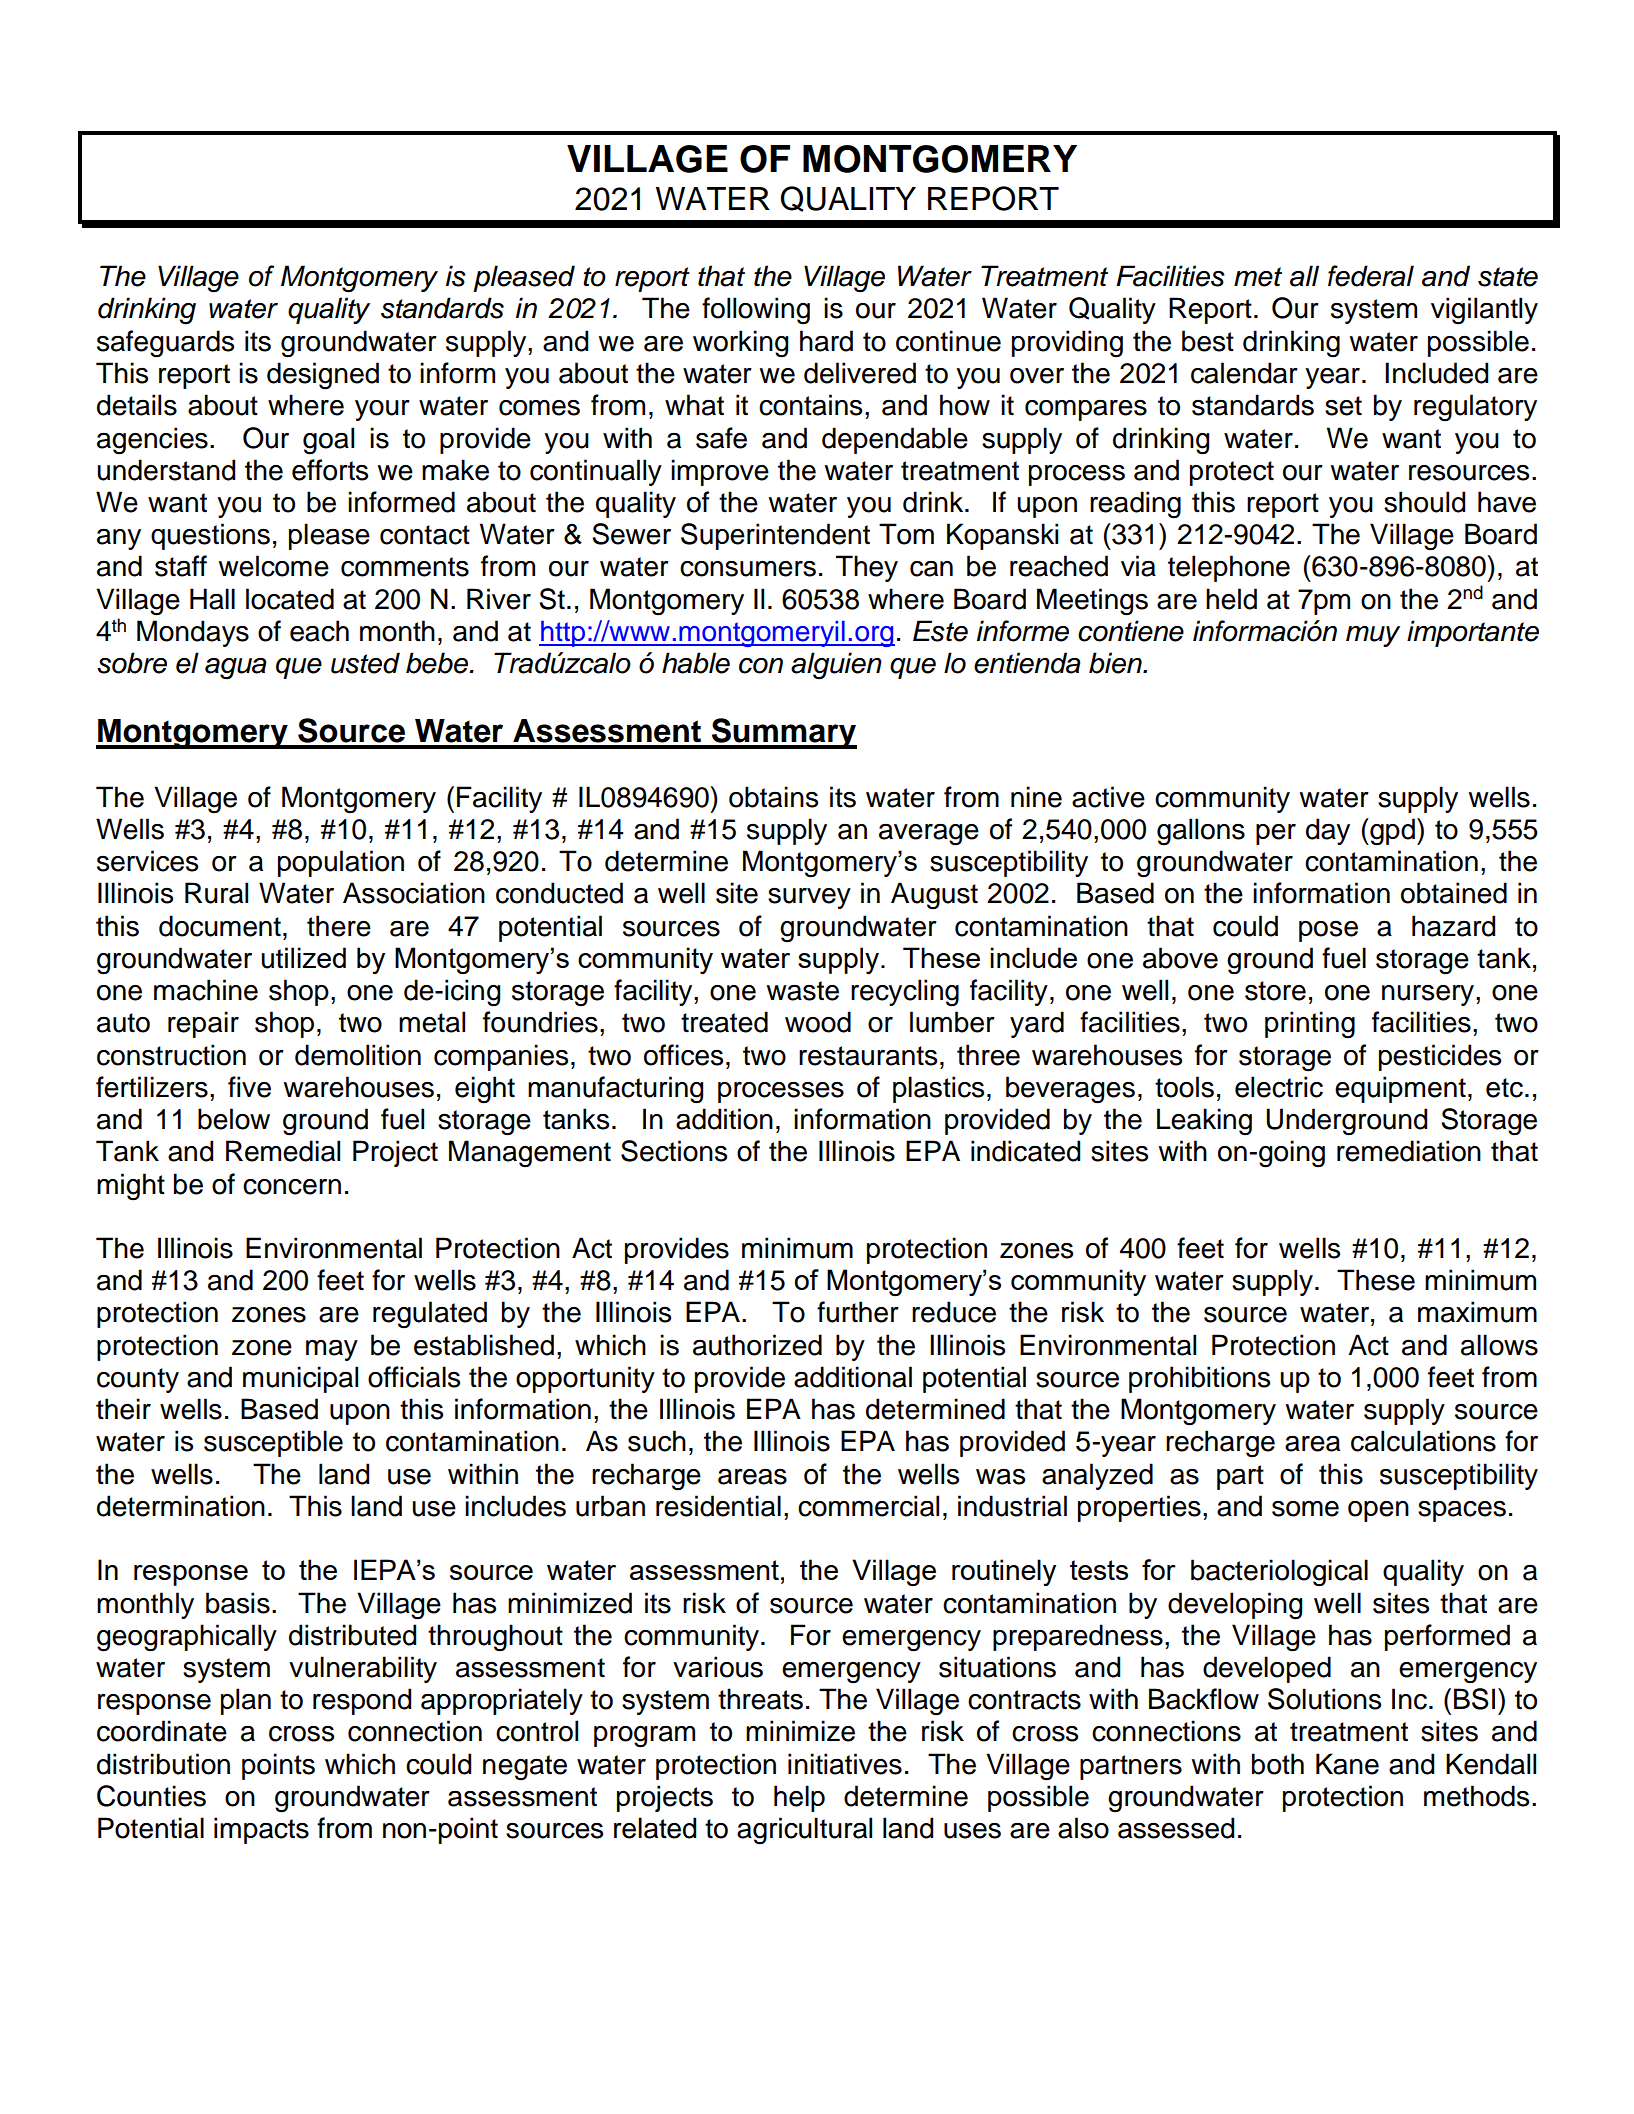  What do you see at coordinates (1371, 276) in the screenshot?
I see `federal` at bounding box center [1371, 276].
